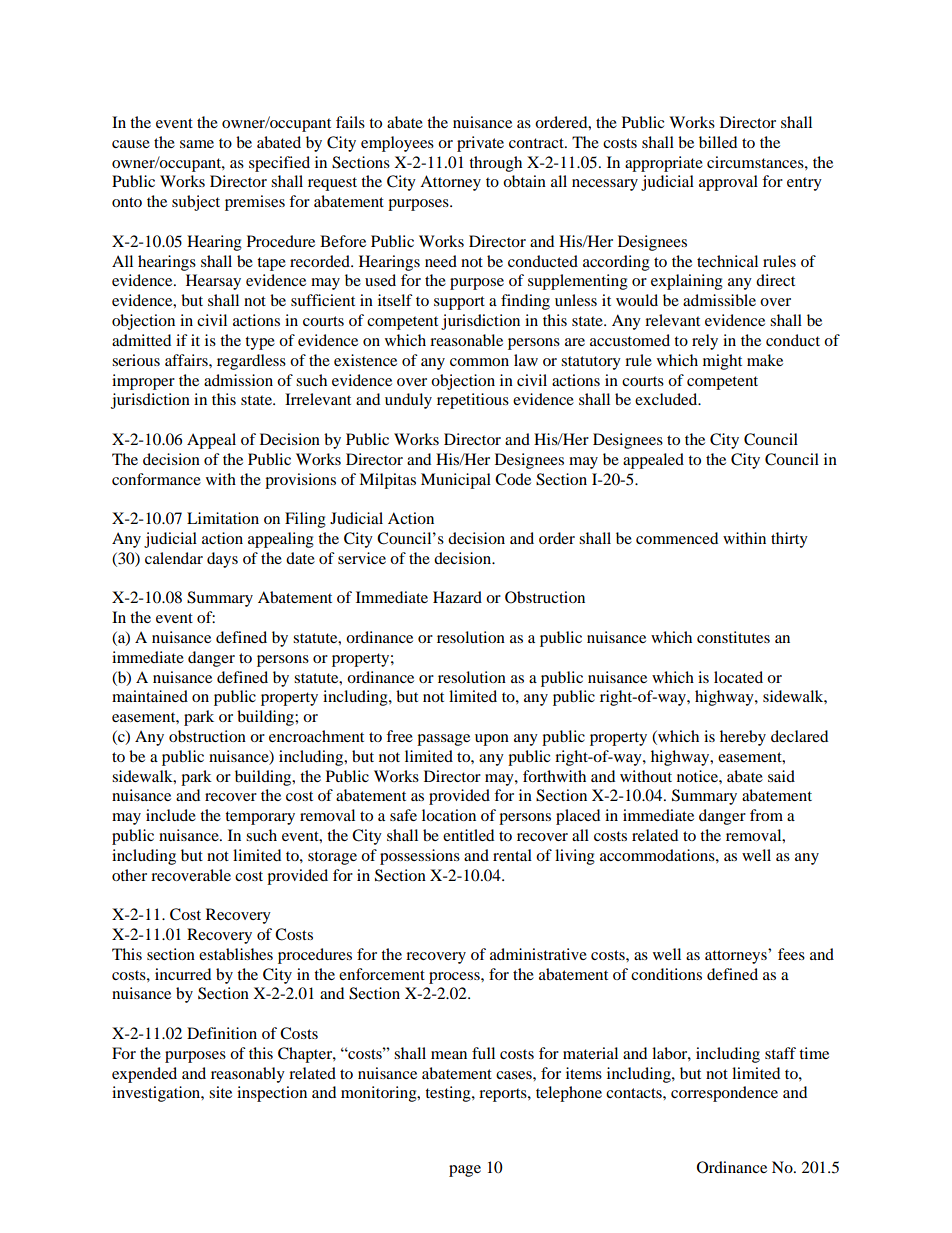 This image has height=1233, width=952. What do you see at coordinates (197, 144) in the image?
I see `same` at bounding box center [197, 144].
